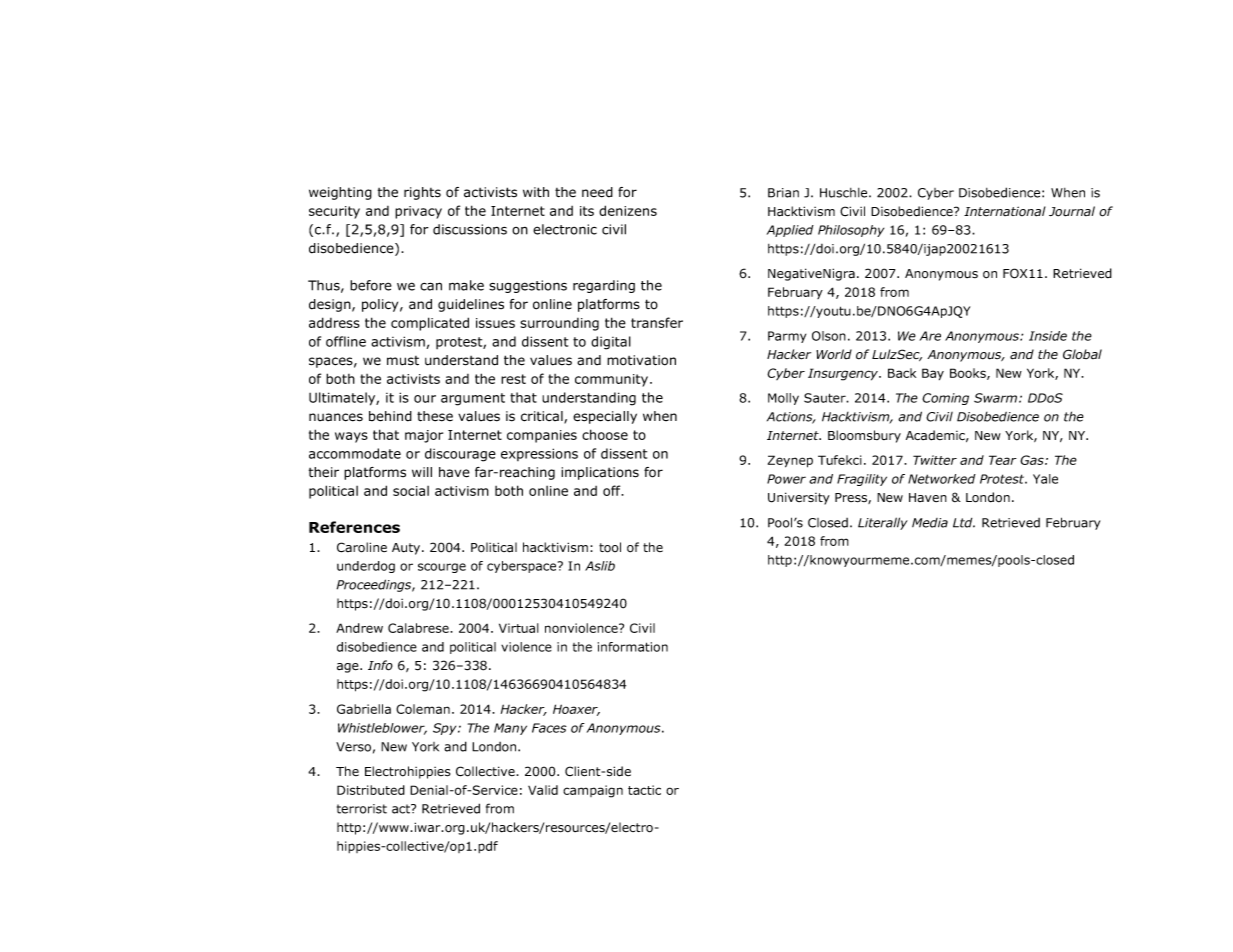 The height and width of the page is (952, 1233). I want to click on motivation, so click(641, 360).
